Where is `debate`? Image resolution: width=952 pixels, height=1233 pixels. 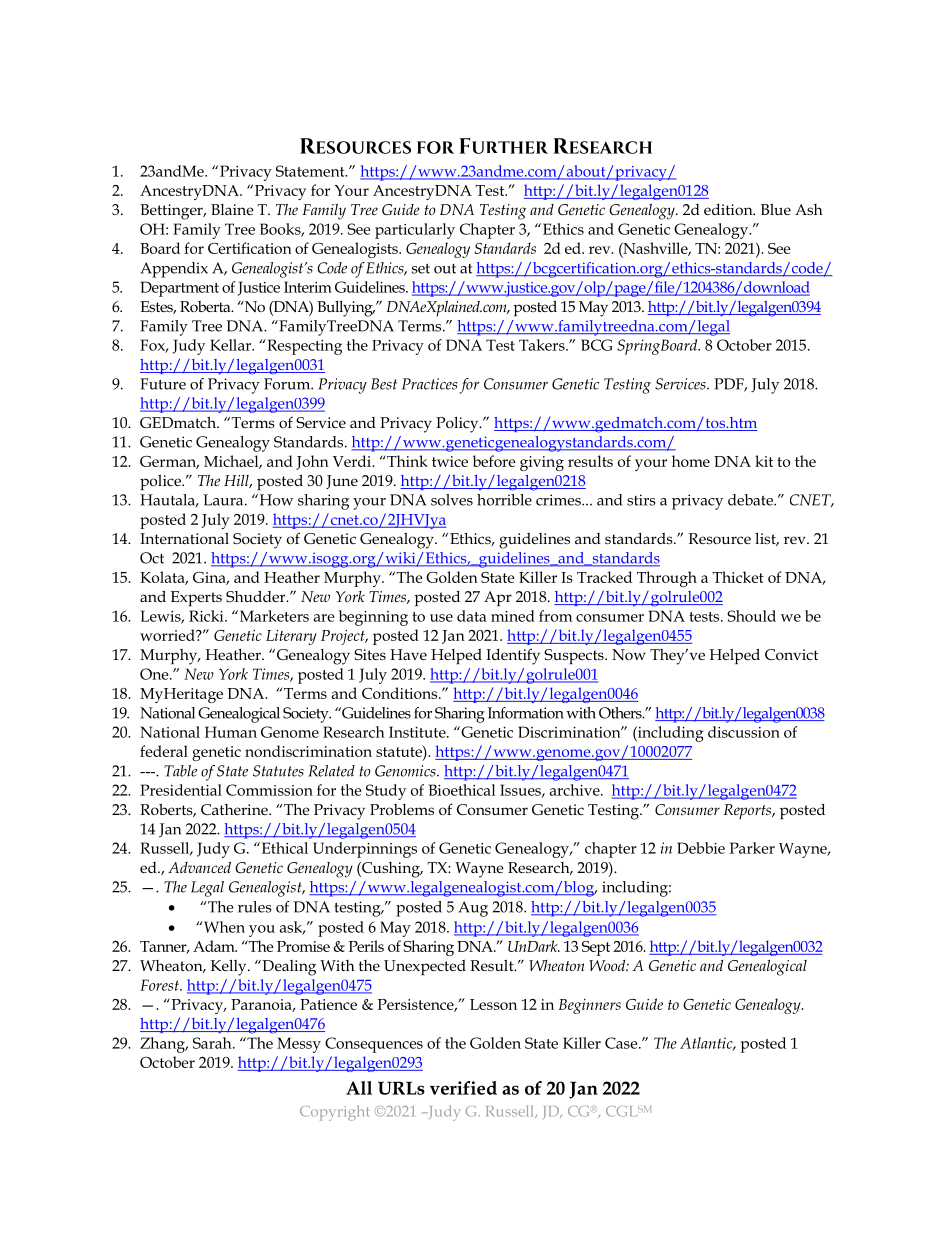 debate is located at coordinates (751, 500).
